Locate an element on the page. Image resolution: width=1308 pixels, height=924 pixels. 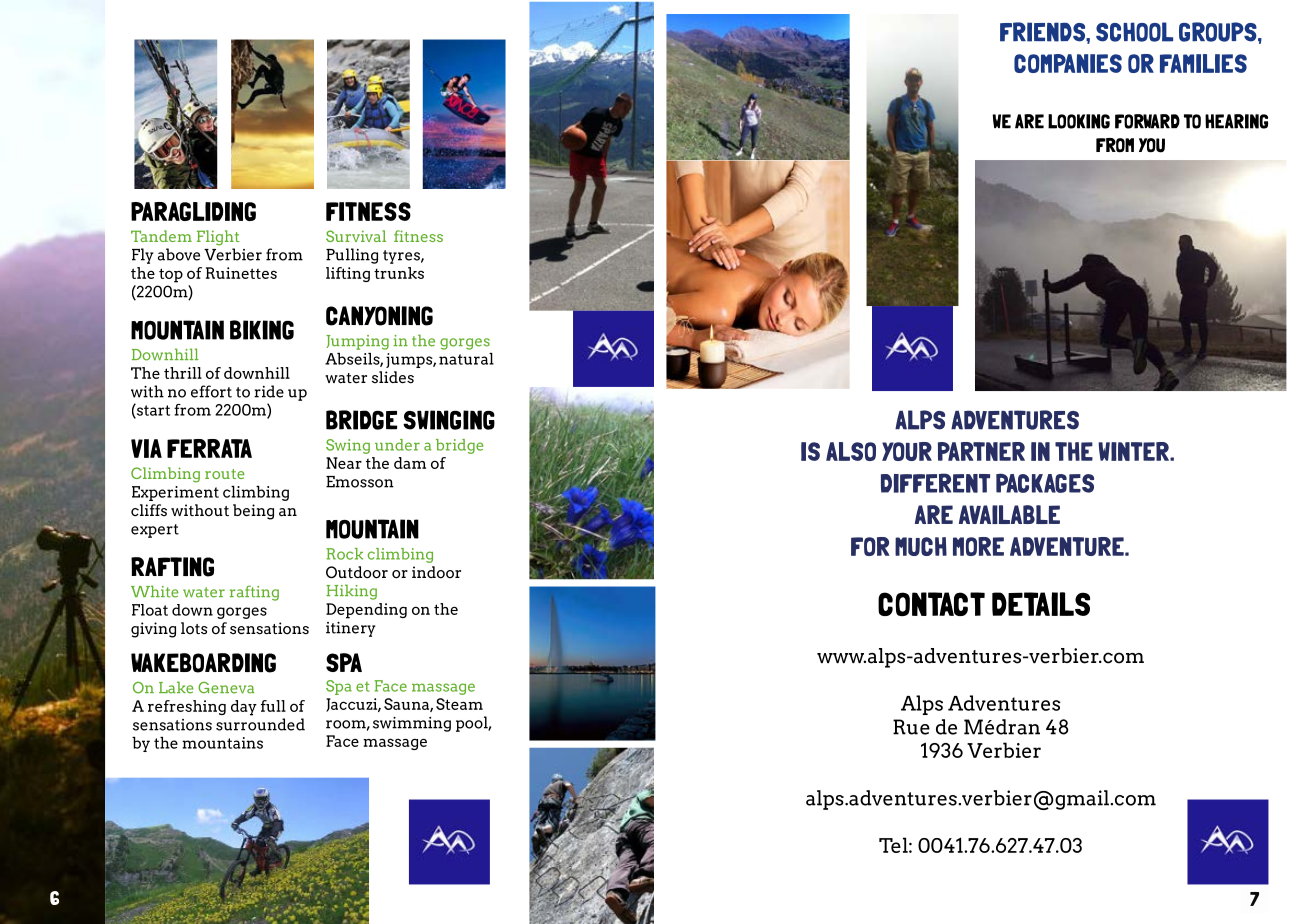
PARAGLIDING is located at coordinates (193, 211).
